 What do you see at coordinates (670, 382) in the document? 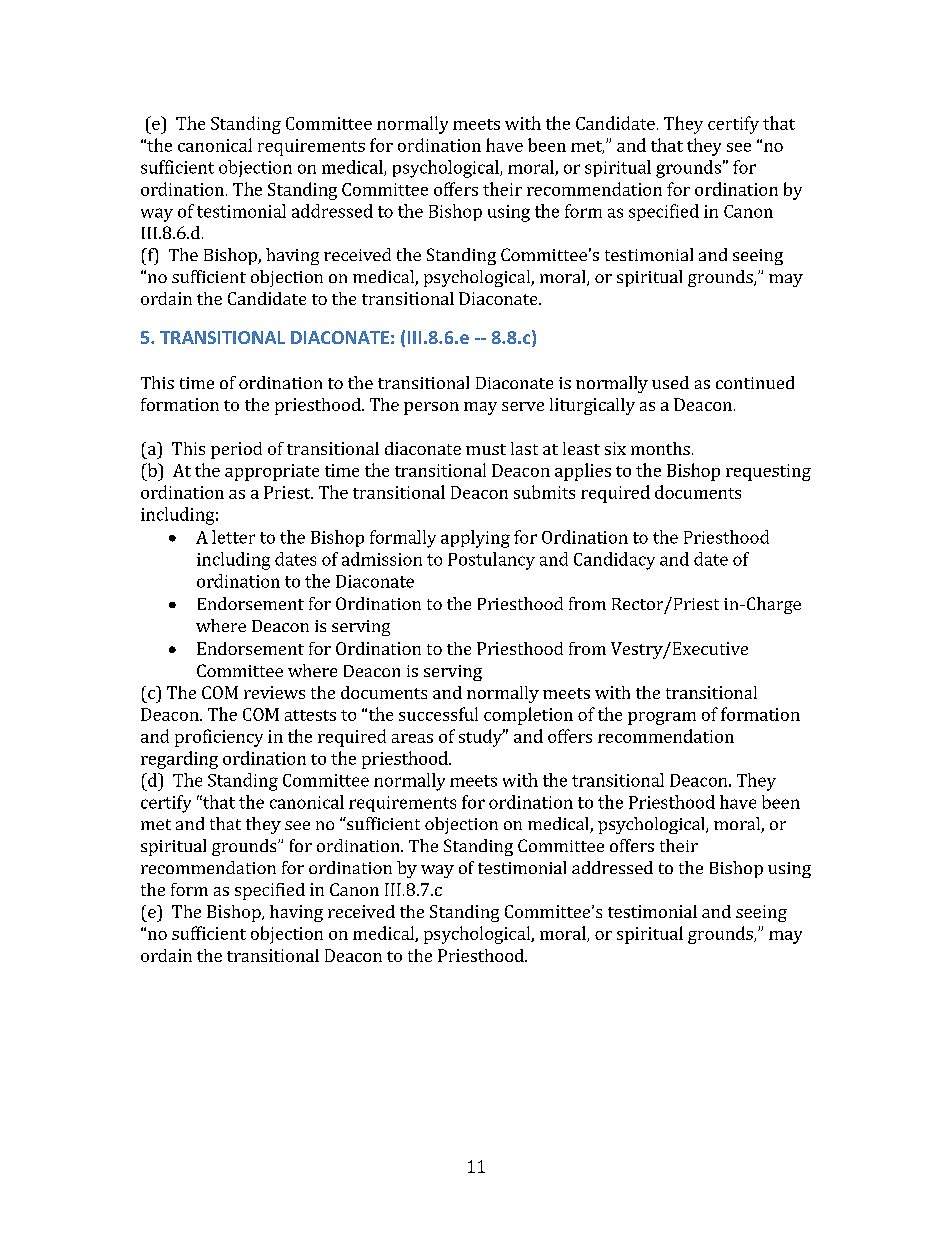
I see `used` at bounding box center [670, 382].
